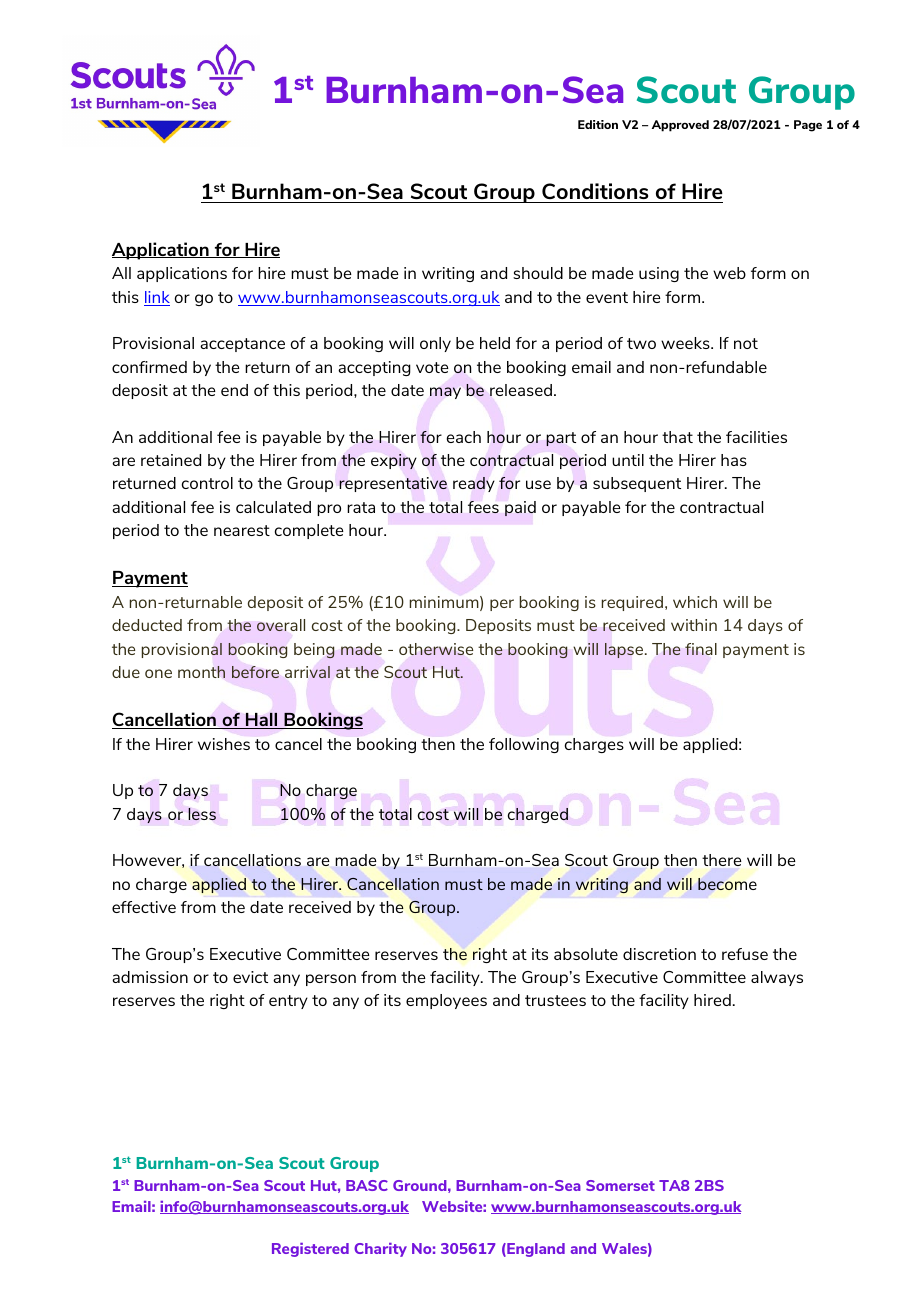 This page has height=1308, width=924. What do you see at coordinates (524, 745) in the page?
I see `following` at bounding box center [524, 745].
